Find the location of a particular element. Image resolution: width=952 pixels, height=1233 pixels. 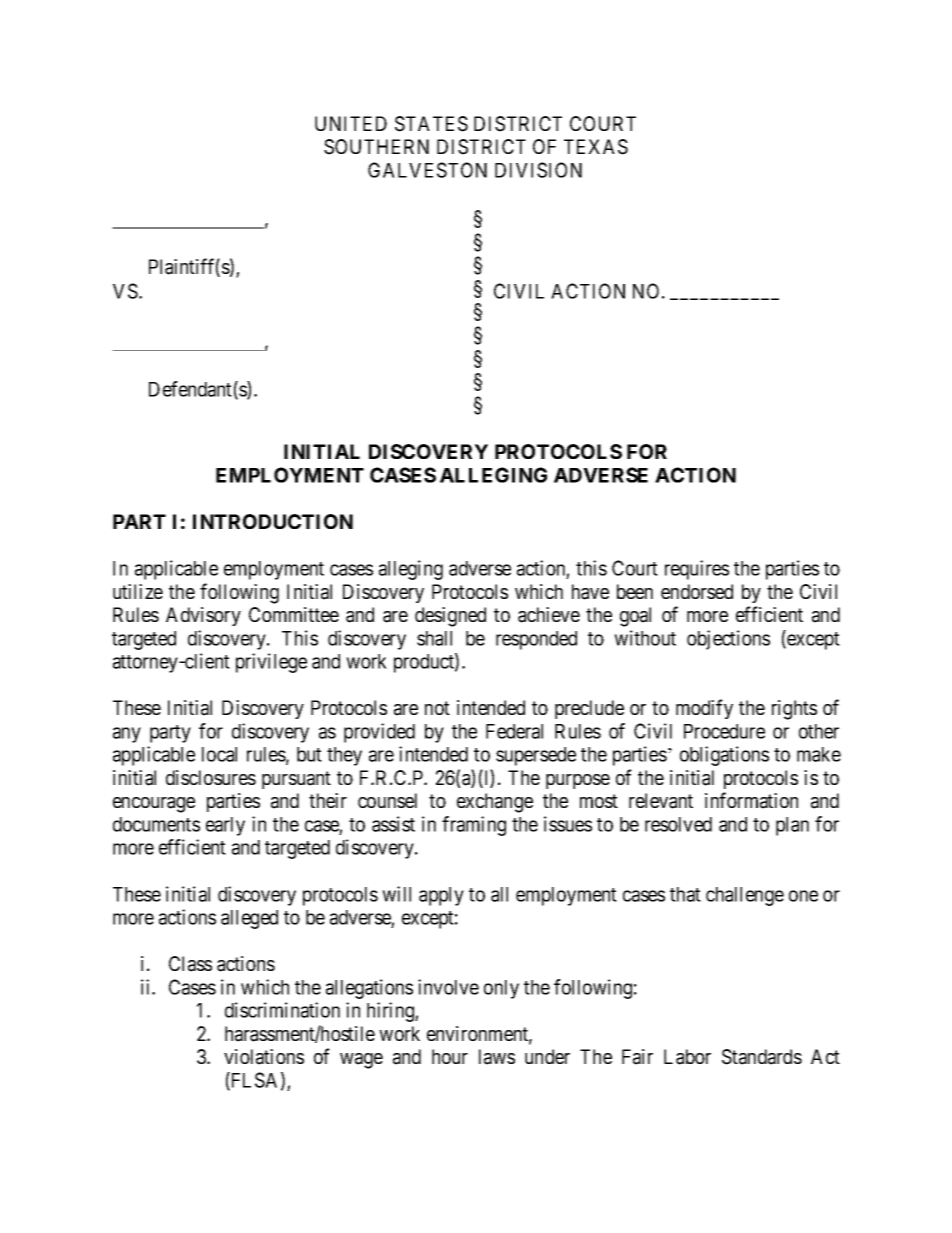

information is located at coordinates (751, 800).
